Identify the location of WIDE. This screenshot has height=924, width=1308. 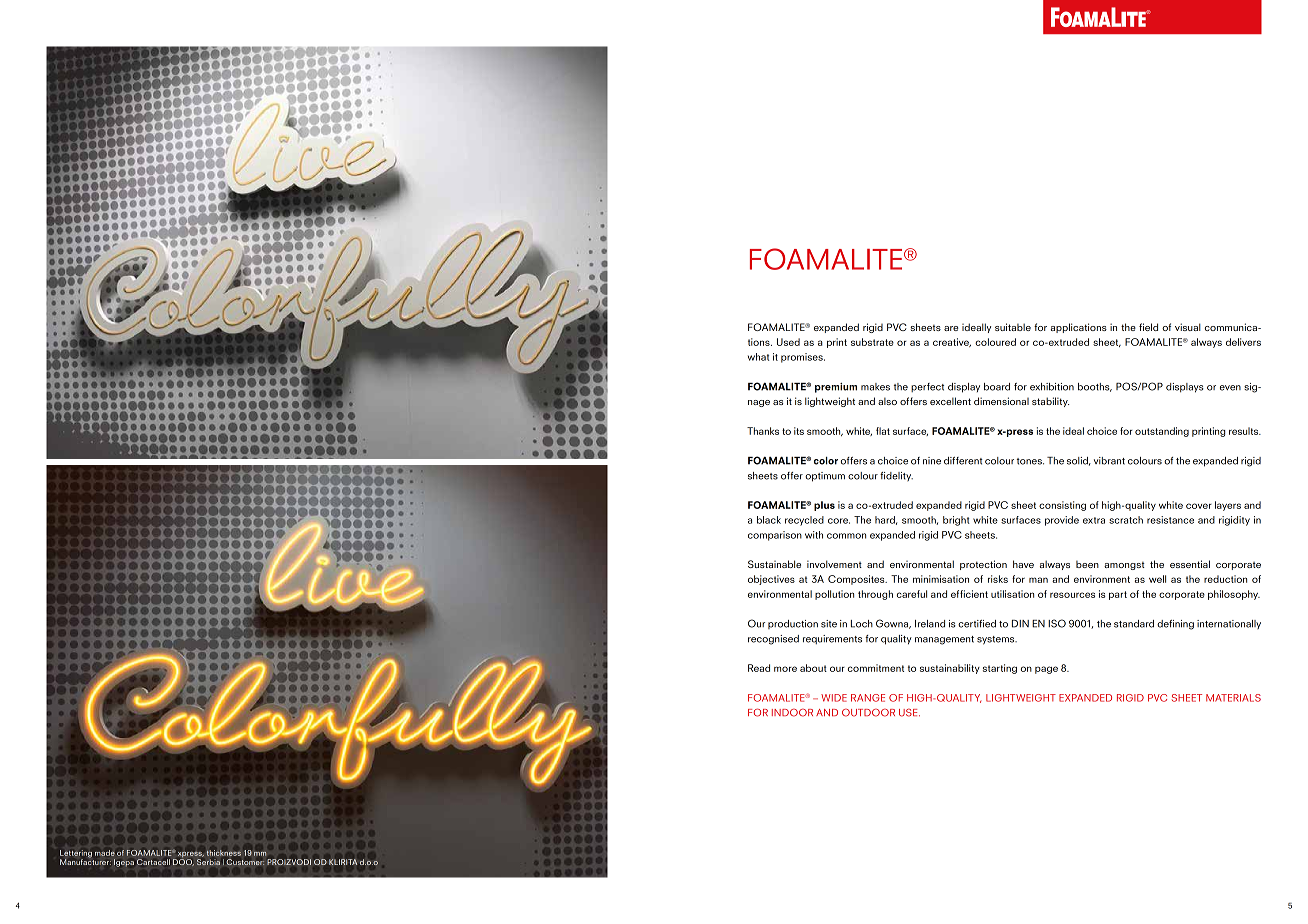
(834, 698).
